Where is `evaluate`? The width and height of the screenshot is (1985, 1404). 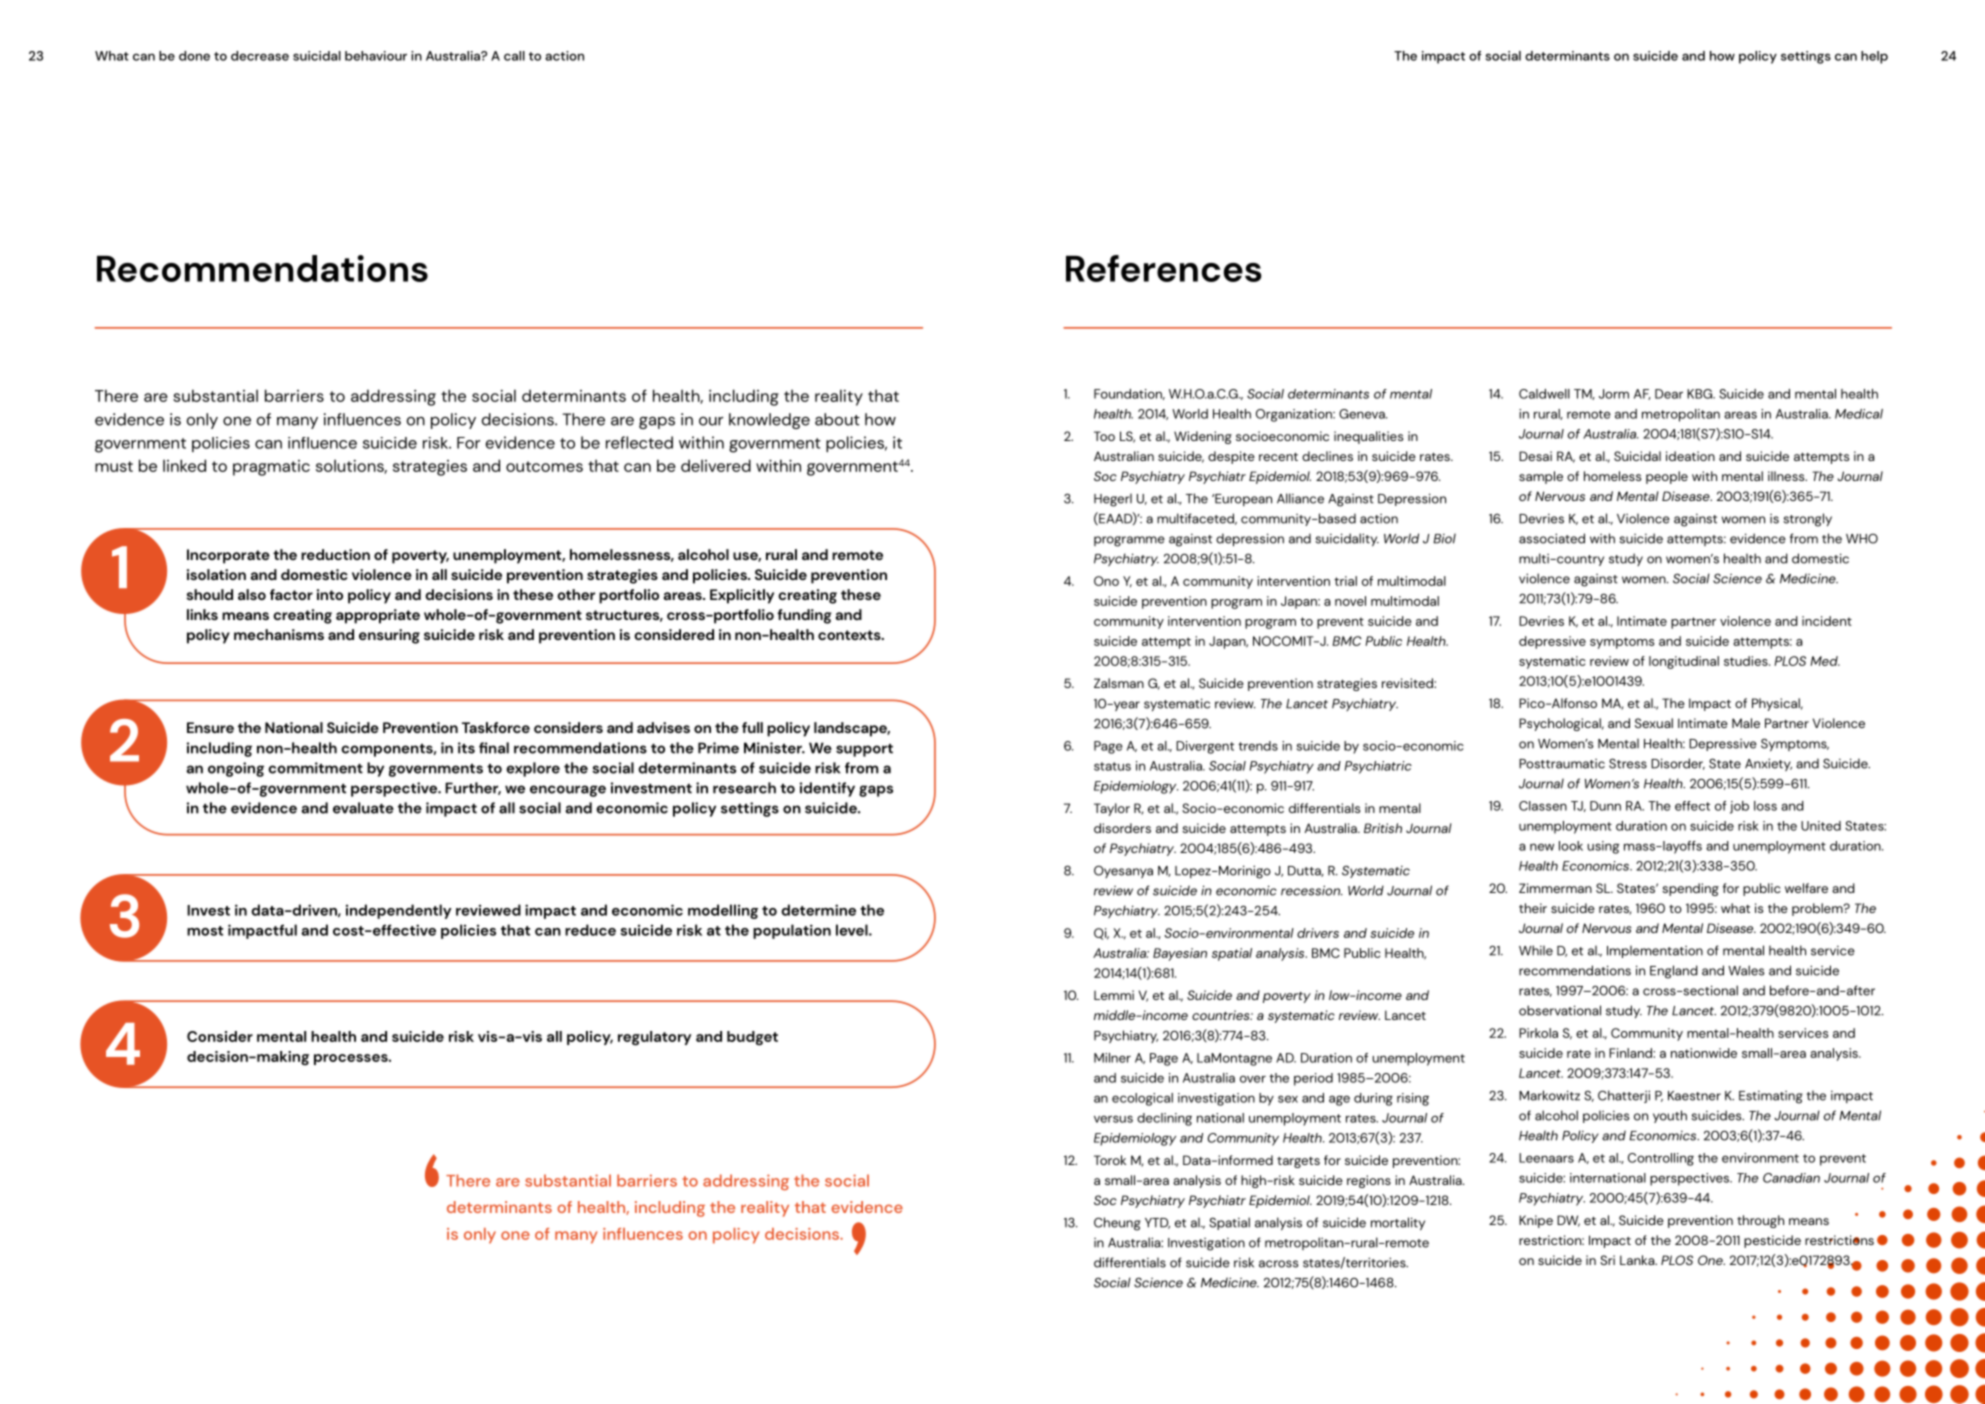
evaluate is located at coordinates (363, 808).
